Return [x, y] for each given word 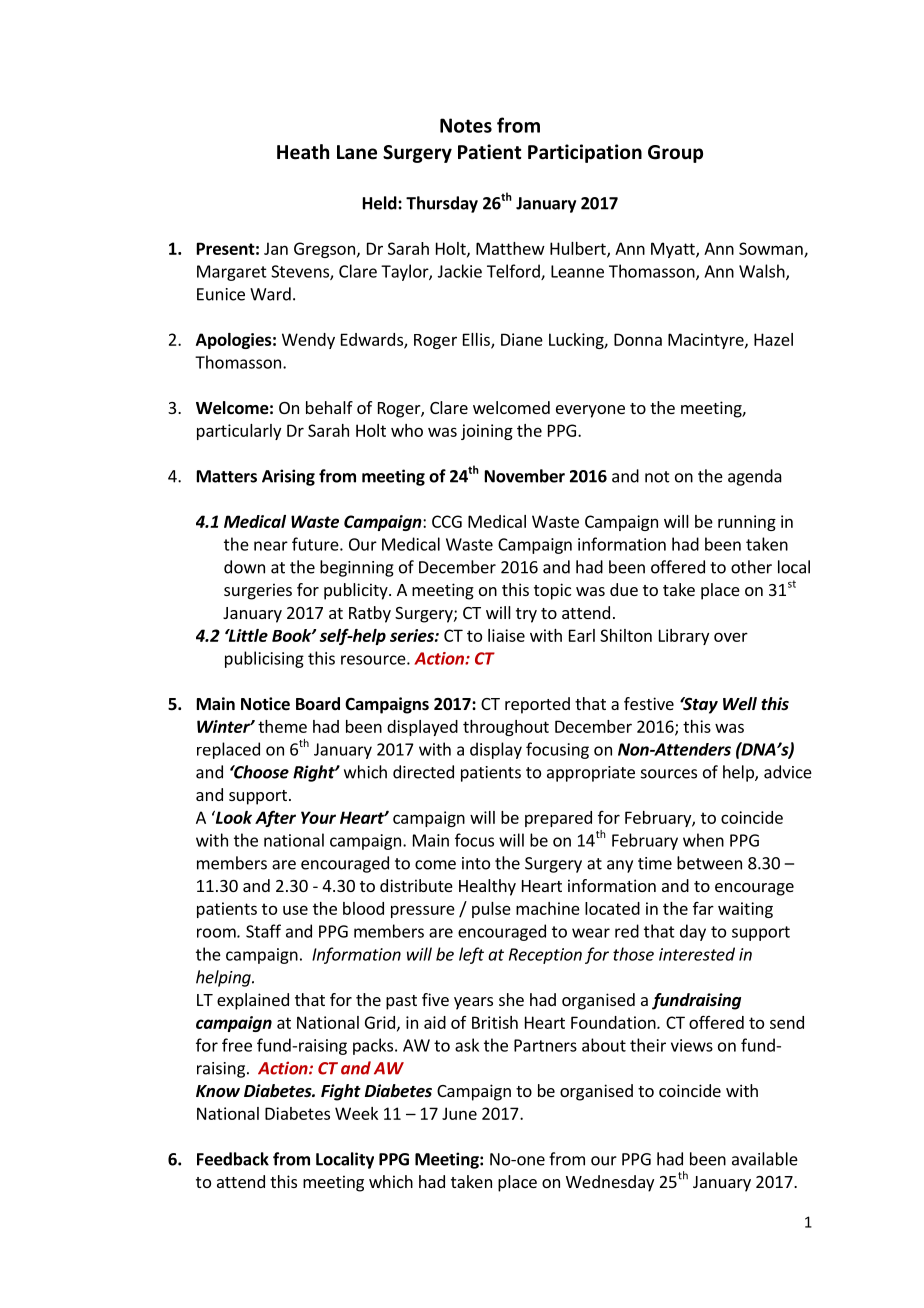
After [275, 818]
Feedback [233, 1159]
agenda [755, 477]
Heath [303, 152]
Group [675, 154]
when [703, 840]
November [525, 476]
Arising [288, 477]
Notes [466, 125]
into [476, 863]
